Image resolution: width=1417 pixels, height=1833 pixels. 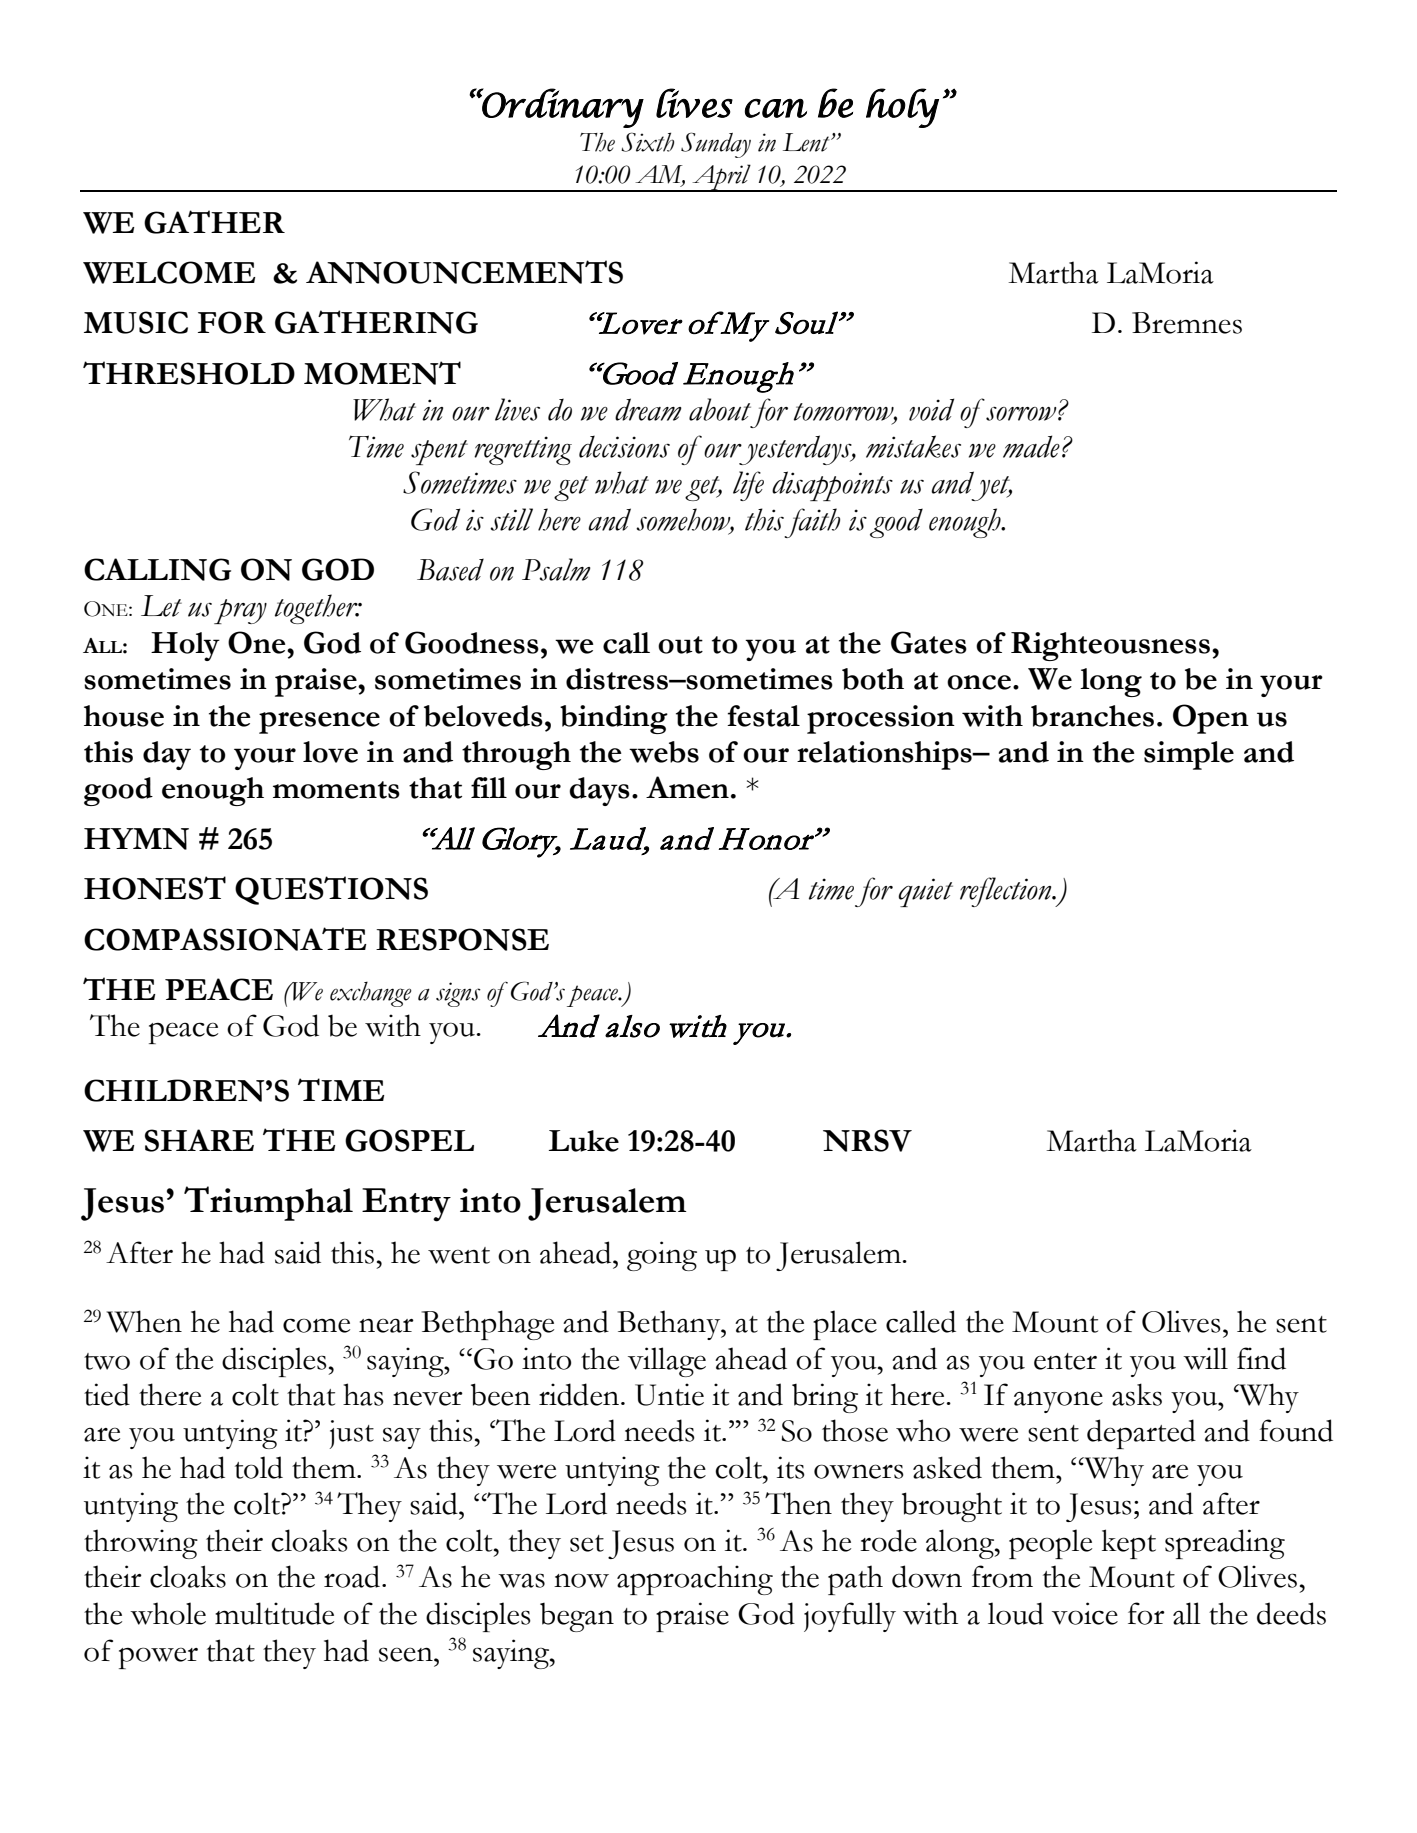 What do you see at coordinates (807, 142) in the screenshot?
I see `Lent` at bounding box center [807, 142].
